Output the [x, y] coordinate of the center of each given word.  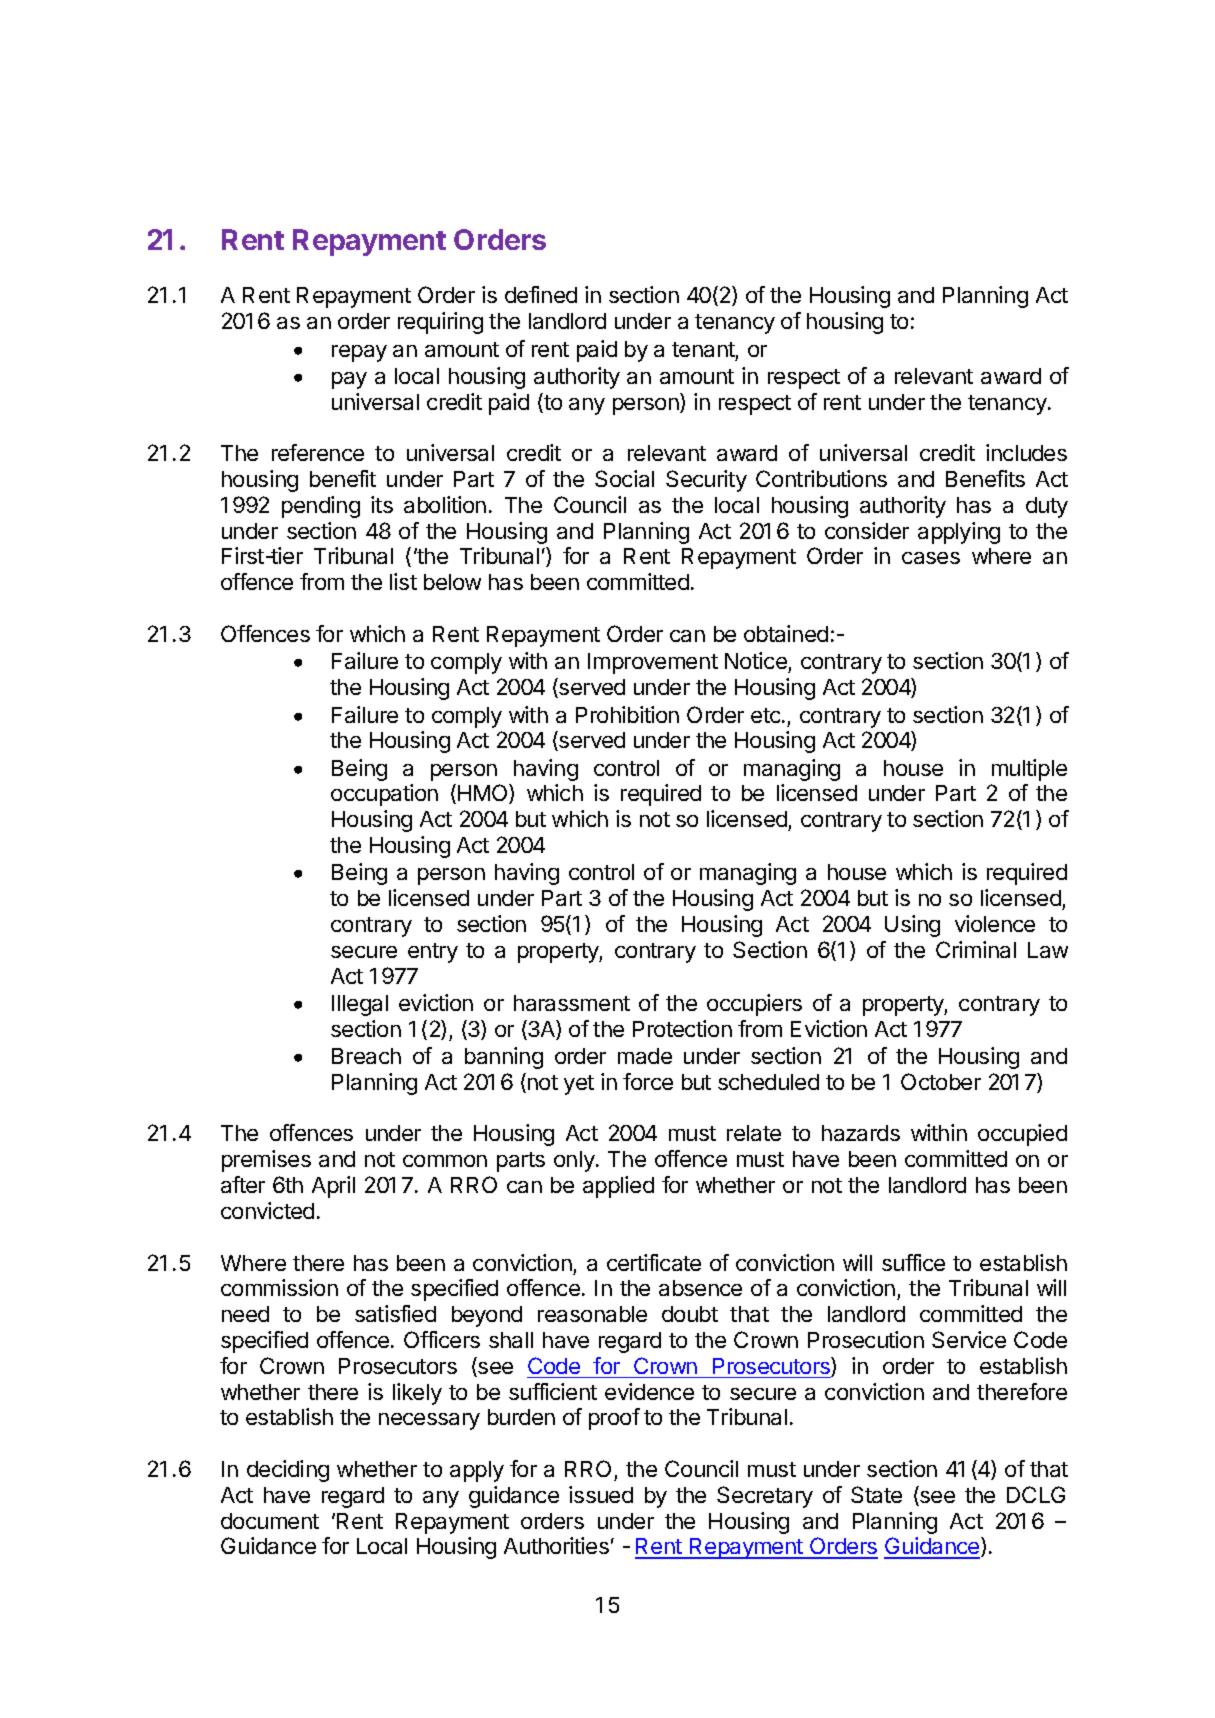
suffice [913, 1262]
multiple [1029, 770]
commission [279, 1287]
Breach [366, 1056]
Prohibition [627, 714]
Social [624, 478]
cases [931, 558]
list [403, 581]
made [645, 1056]
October [941, 1081]
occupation [384, 795]
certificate [654, 1262]
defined [541, 294]
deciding [288, 1471]
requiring [440, 323]
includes [1026, 452]
